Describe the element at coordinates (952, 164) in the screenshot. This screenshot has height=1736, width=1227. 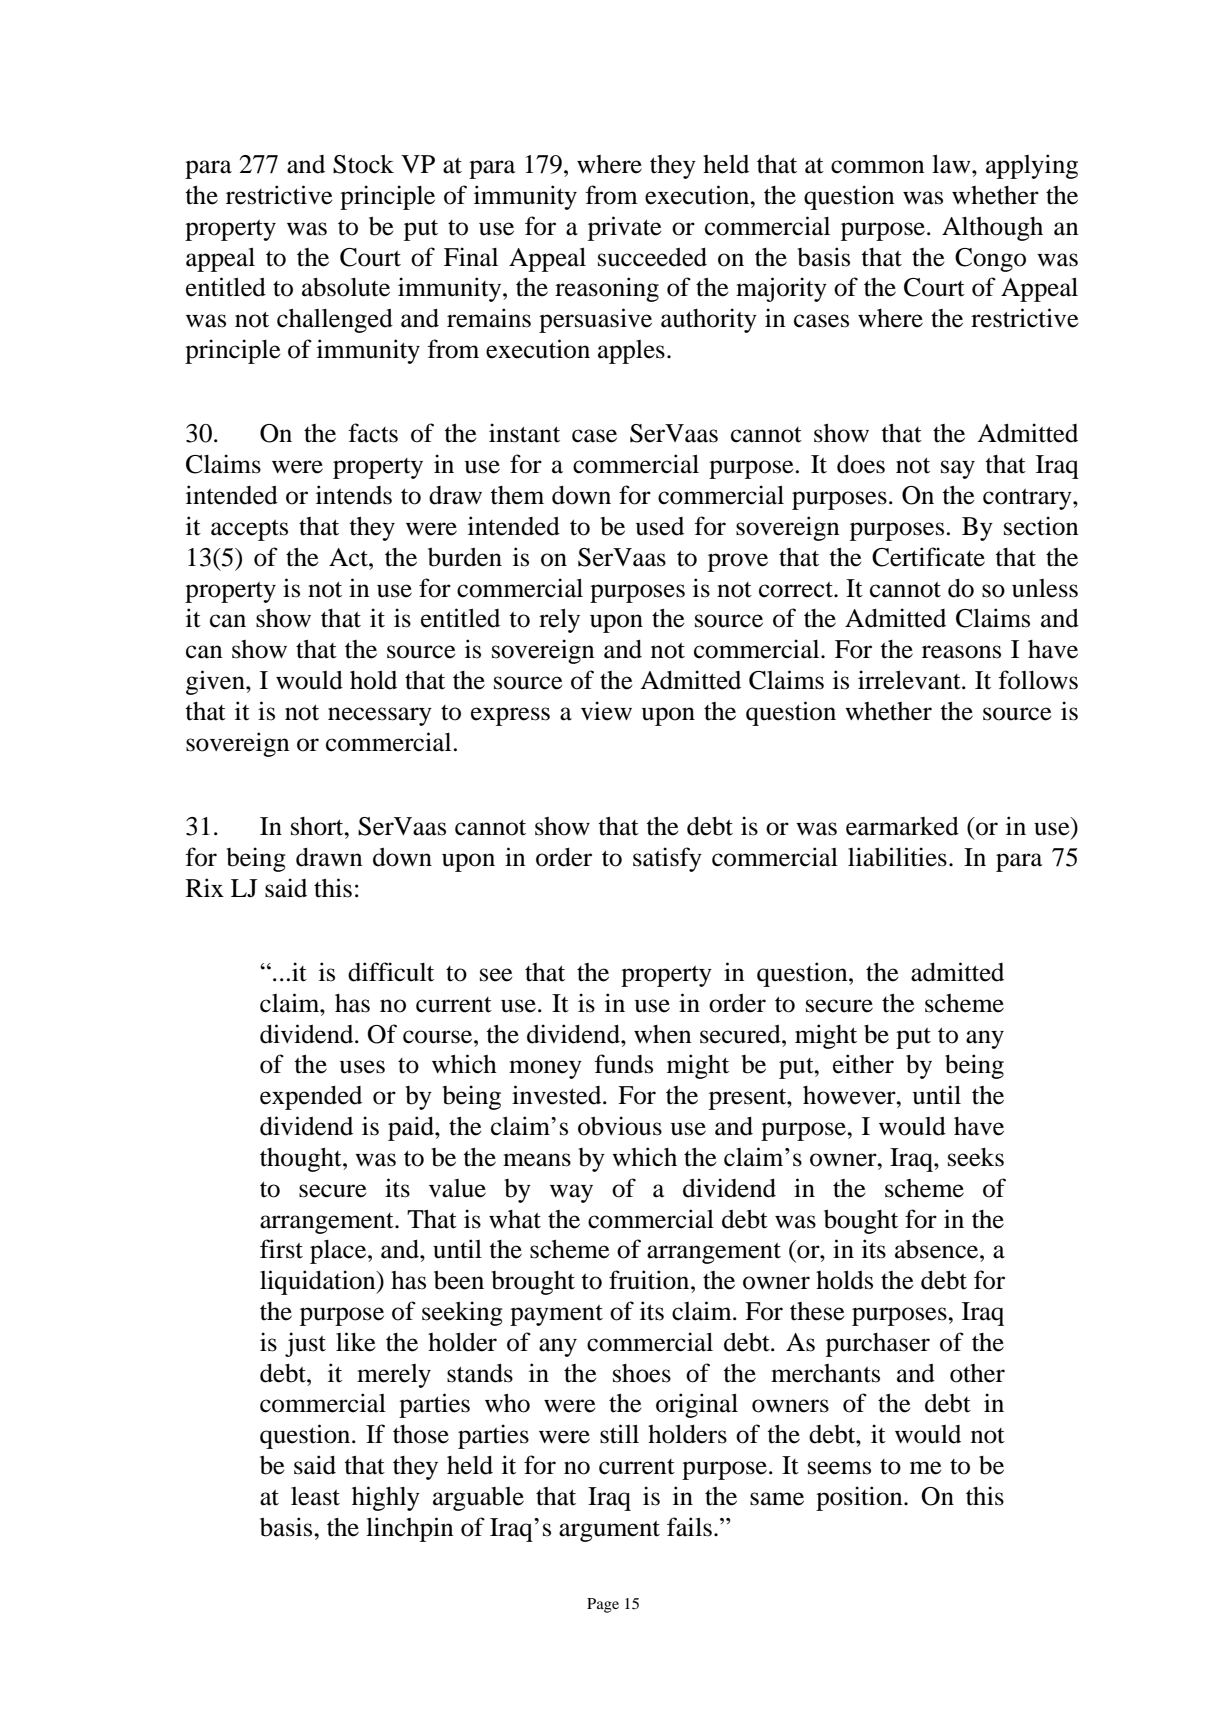
I see `law` at that location.
